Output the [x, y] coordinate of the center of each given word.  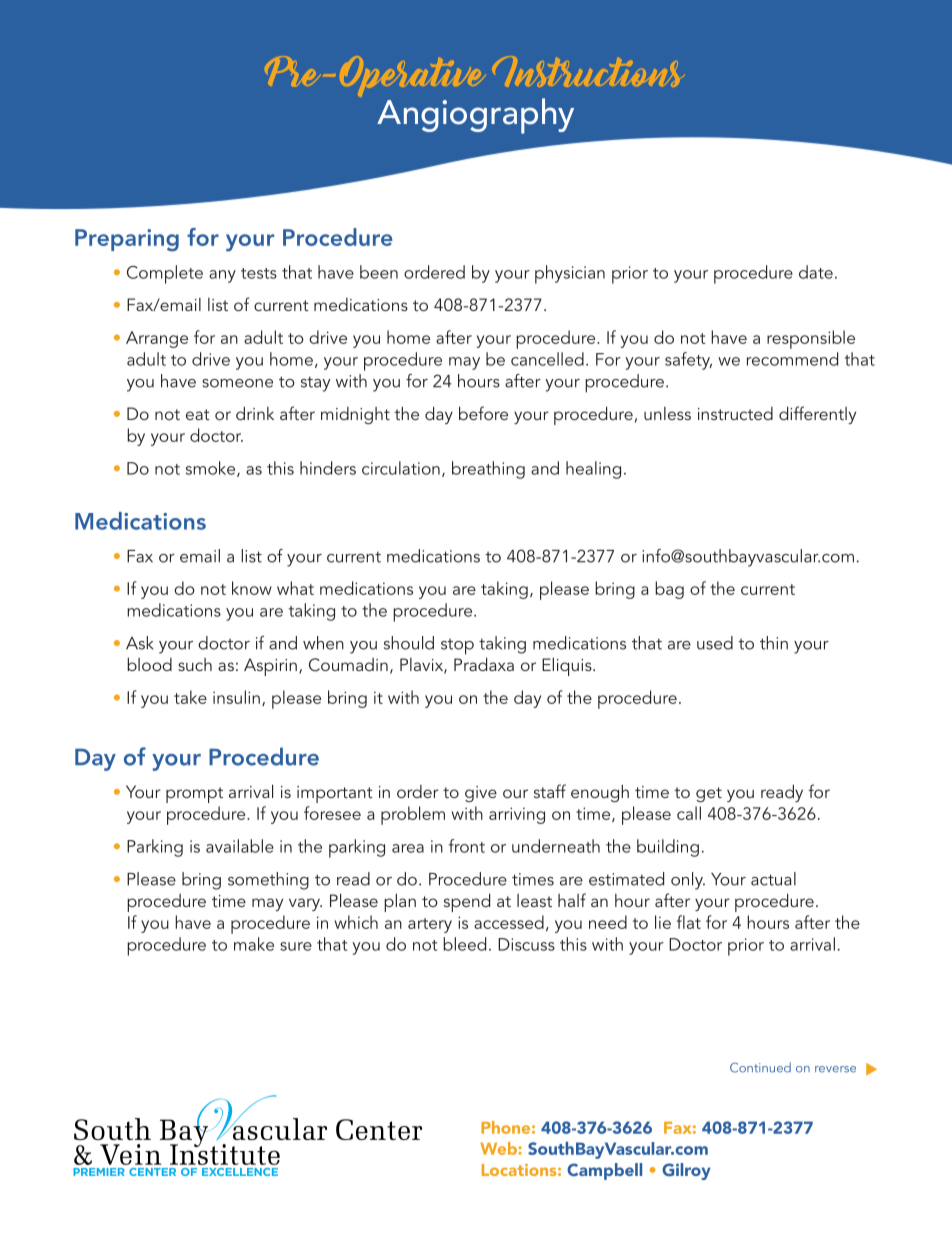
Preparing [127, 240]
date [816, 272]
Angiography [475, 116]
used [715, 643]
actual [773, 879]
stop [457, 647]
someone [237, 383]
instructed [735, 413]
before [483, 413]
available [240, 846]
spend [467, 902]
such [195, 664]
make [254, 944]
